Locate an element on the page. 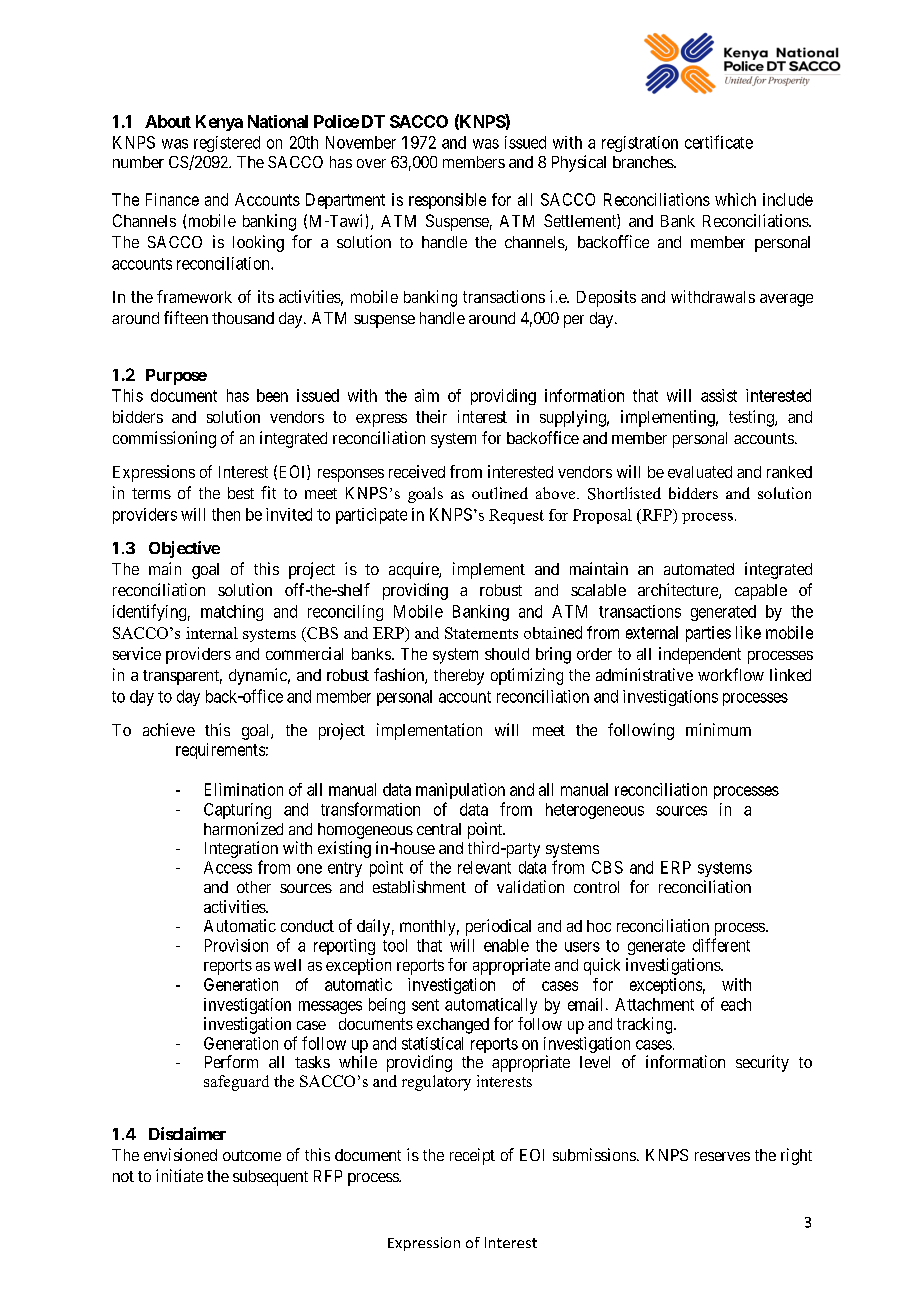 Image resolution: width=924 pixels, height=1308 pixels. receipt is located at coordinates (472, 1156).
